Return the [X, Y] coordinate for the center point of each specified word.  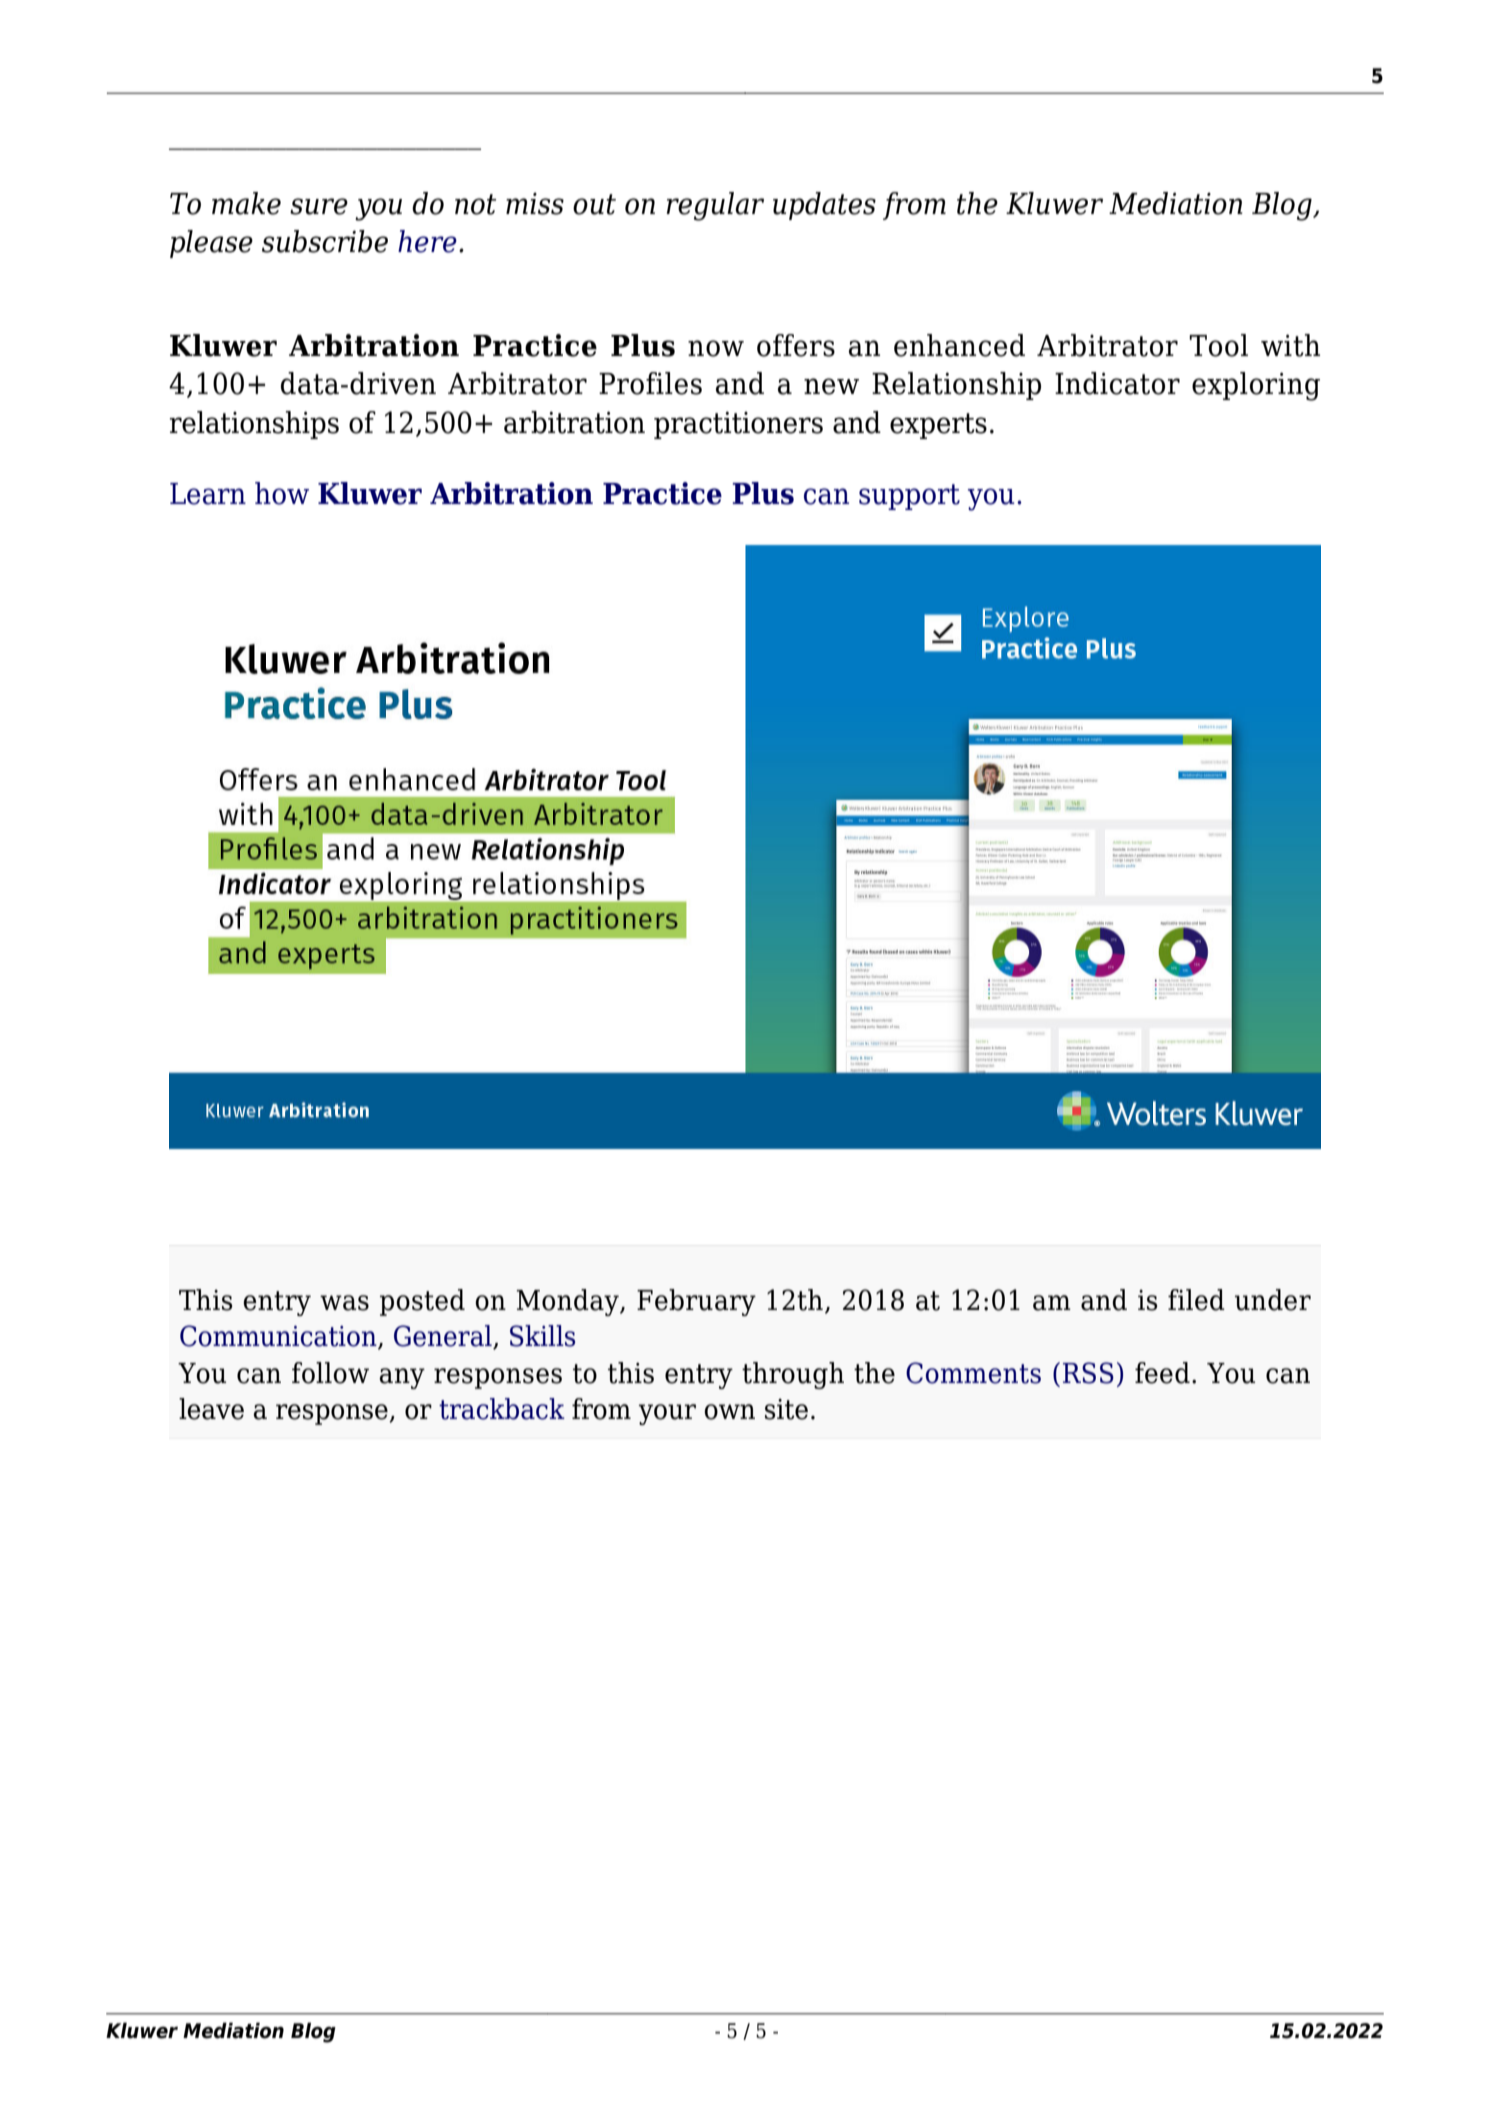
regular [715, 206]
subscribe [325, 241]
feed [1162, 1373]
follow [330, 1373]
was [344, 1303]
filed [1196, 1300]
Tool [1218, 345]
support [909, 497]
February [696, 1302]
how [282, 493]
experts [938, 426]
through [793, 1375]
